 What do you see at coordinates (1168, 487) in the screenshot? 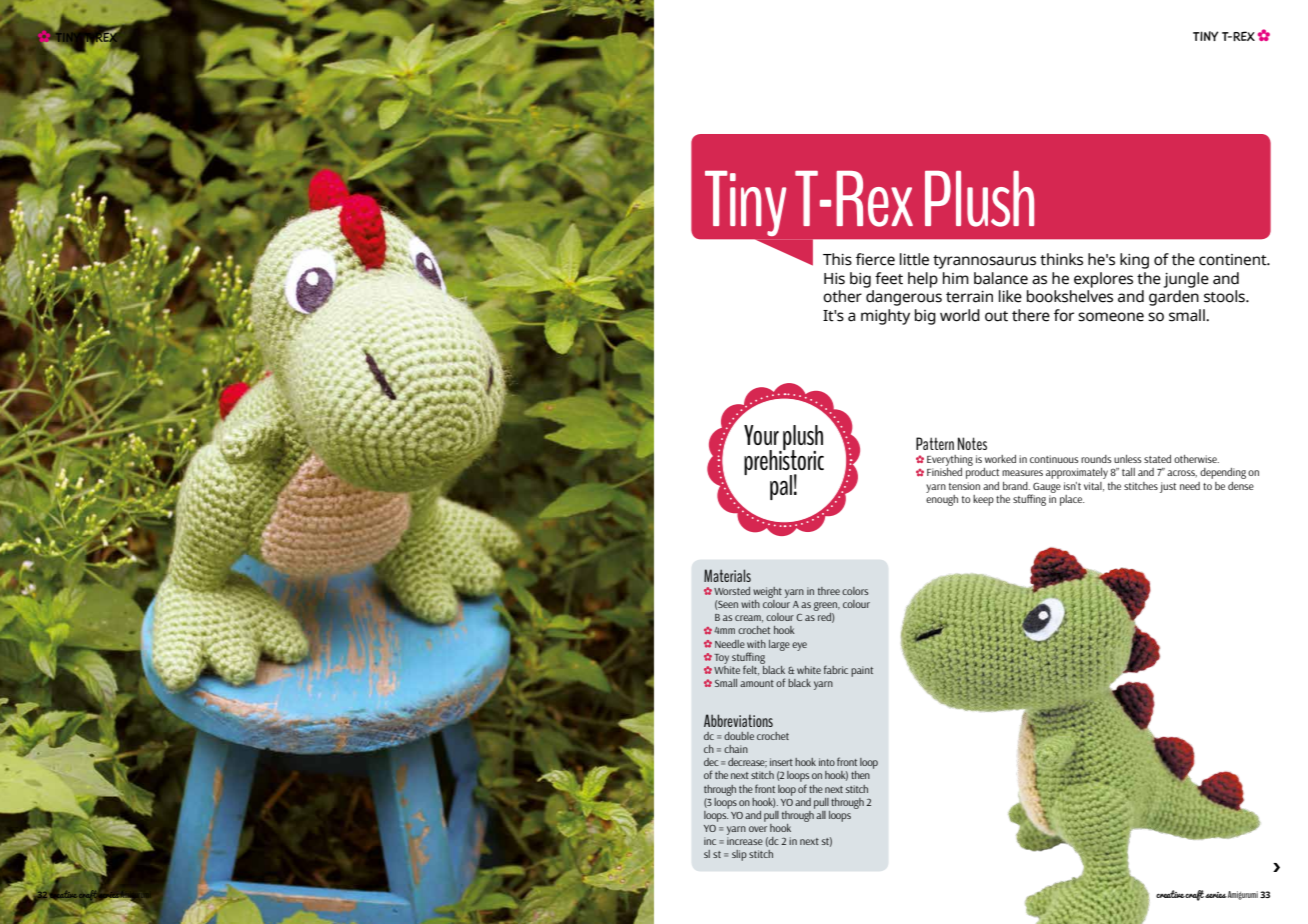
I see `just` at bounding box center [1168, 487].
